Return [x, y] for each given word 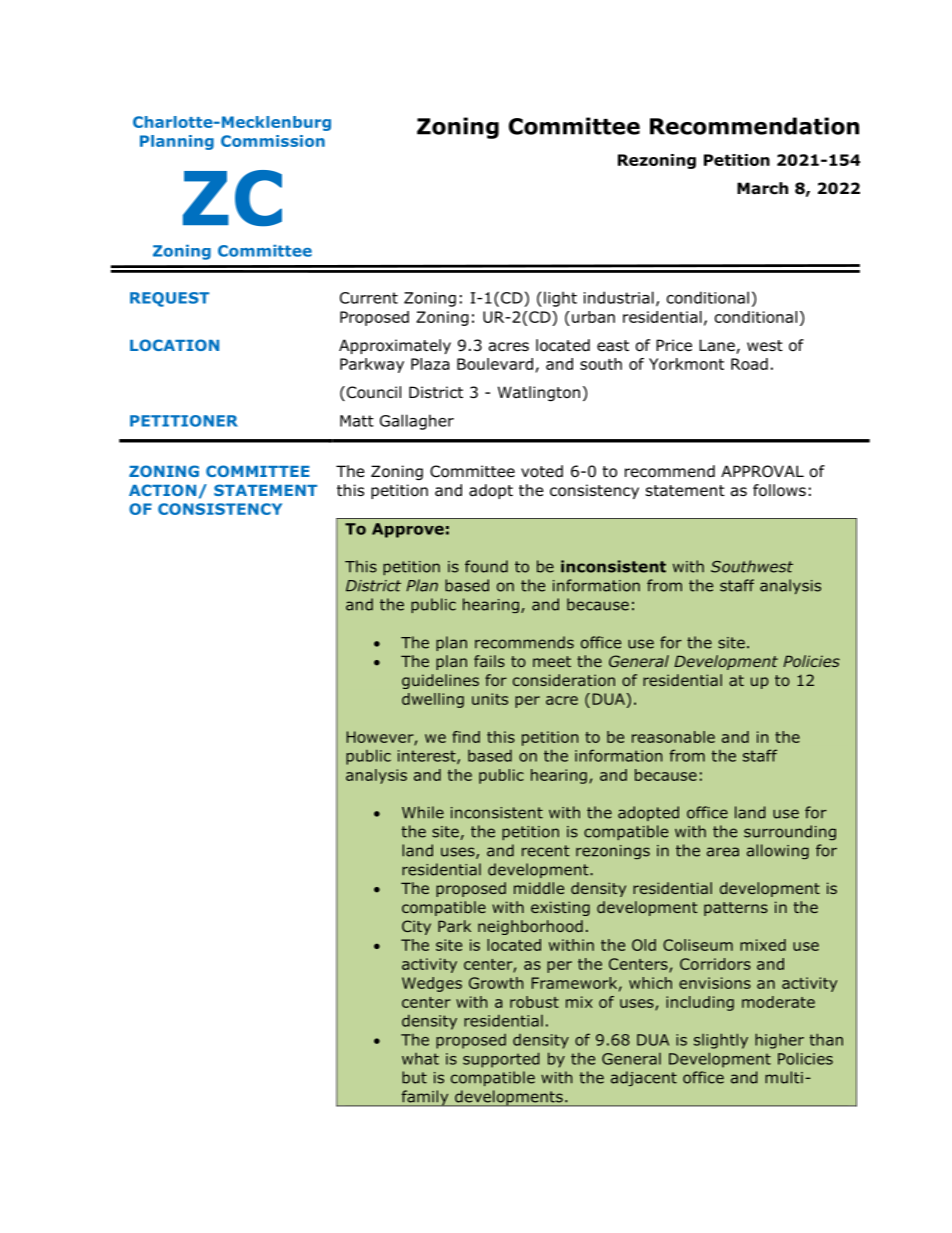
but [414, 1077]
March [762, 188]
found [486, 566]
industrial [619, 297]
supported [501, 1060]
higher [779, 1041]
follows [779, 490]
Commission [273, 141]
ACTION [162, 490]
